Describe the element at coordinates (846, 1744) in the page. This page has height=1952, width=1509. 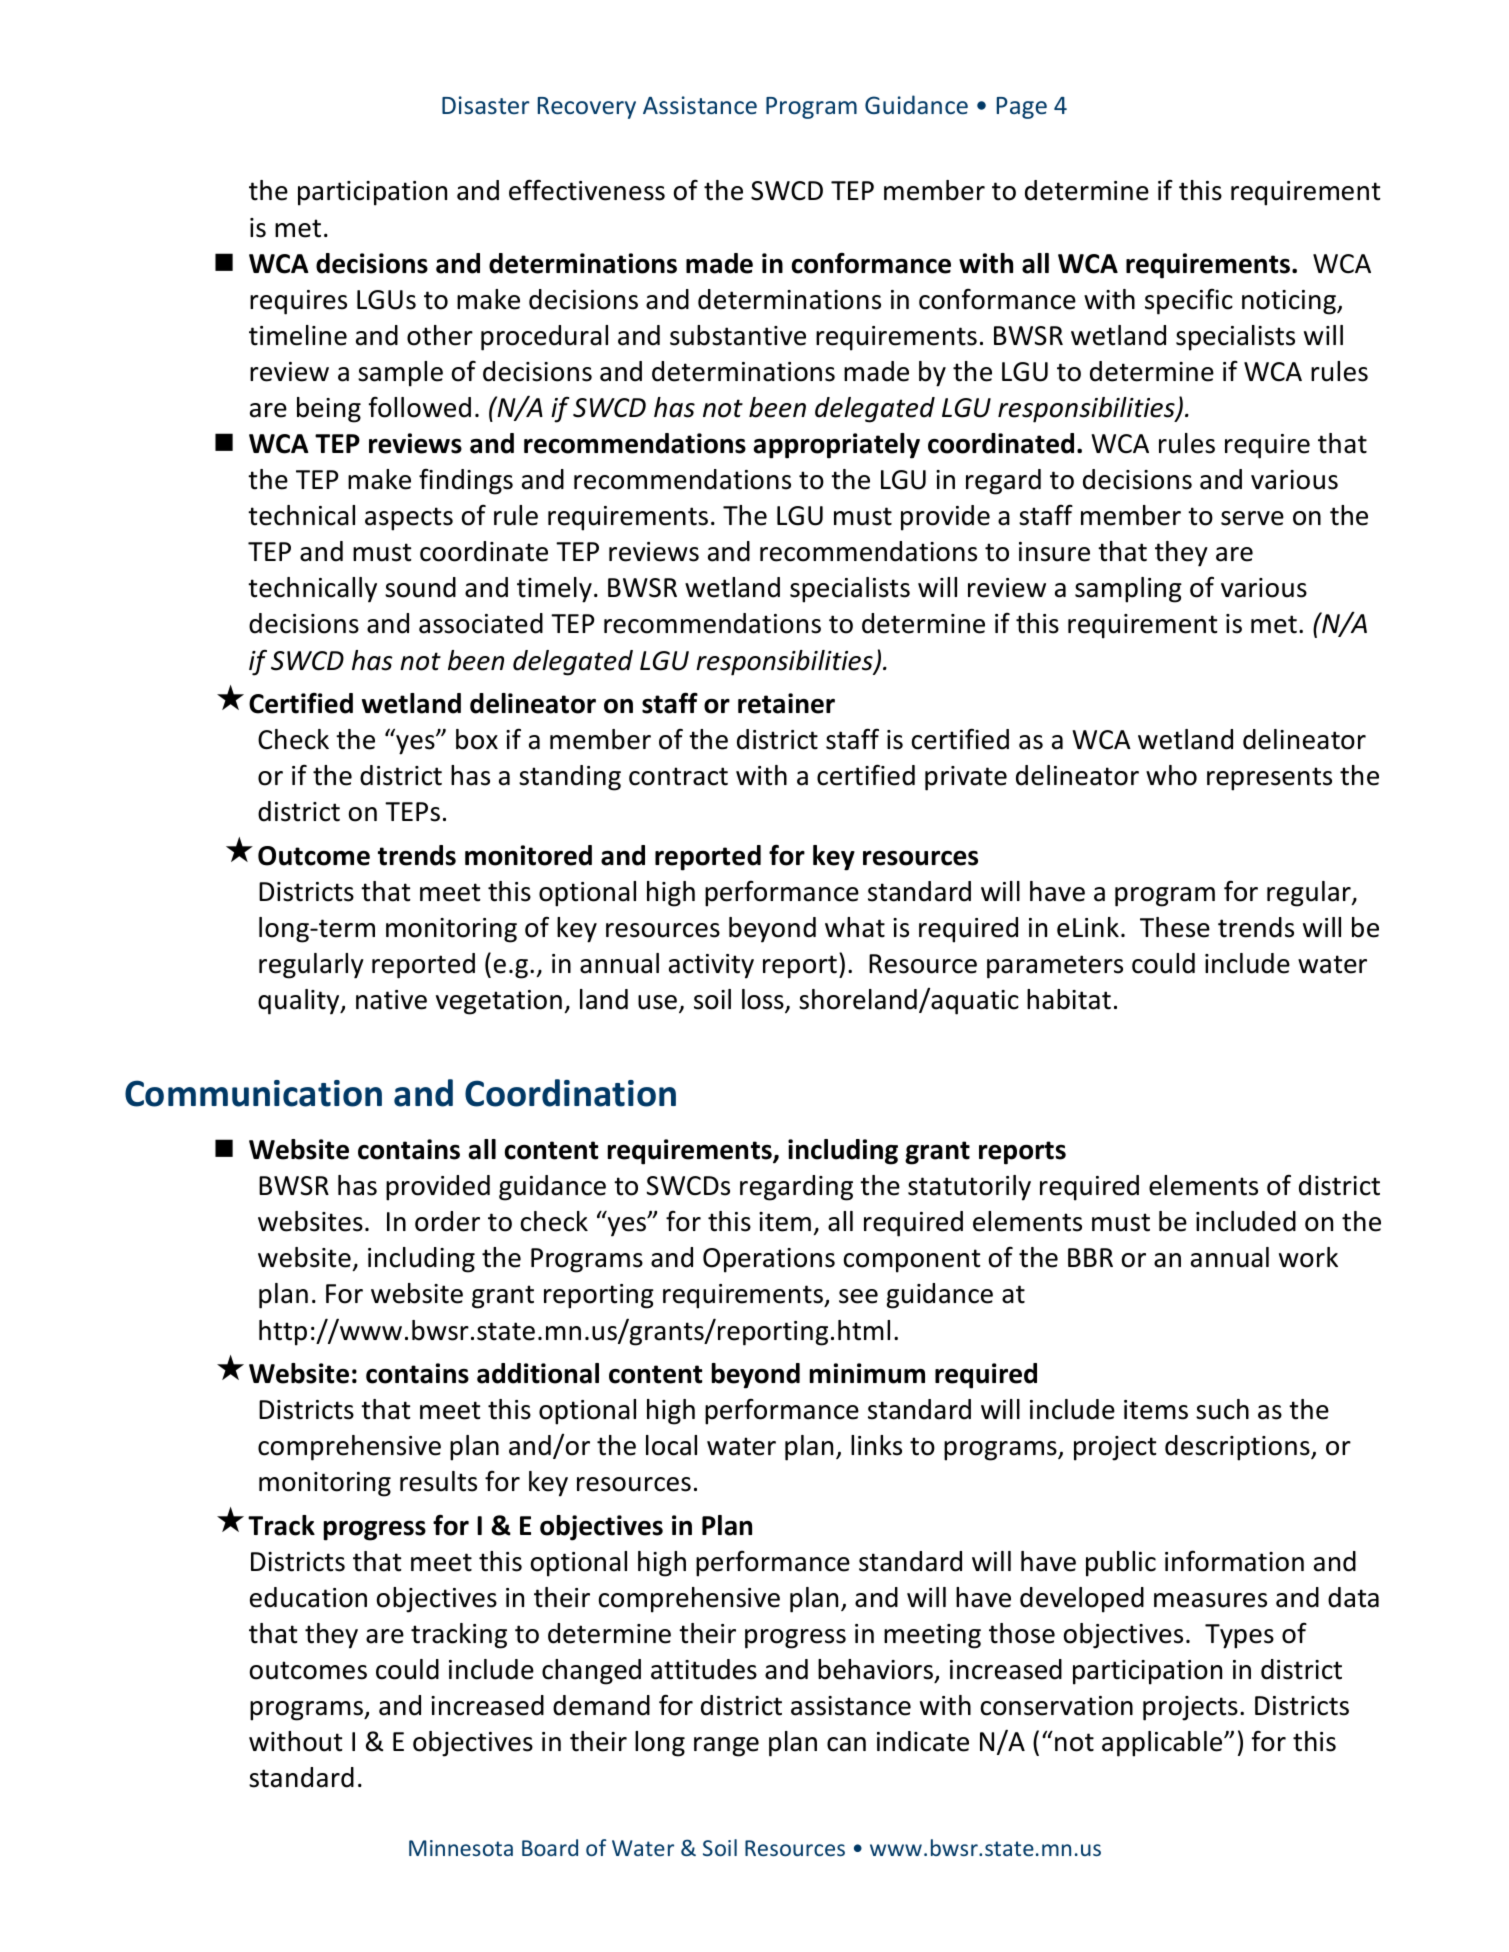
I see `can` at that location.
